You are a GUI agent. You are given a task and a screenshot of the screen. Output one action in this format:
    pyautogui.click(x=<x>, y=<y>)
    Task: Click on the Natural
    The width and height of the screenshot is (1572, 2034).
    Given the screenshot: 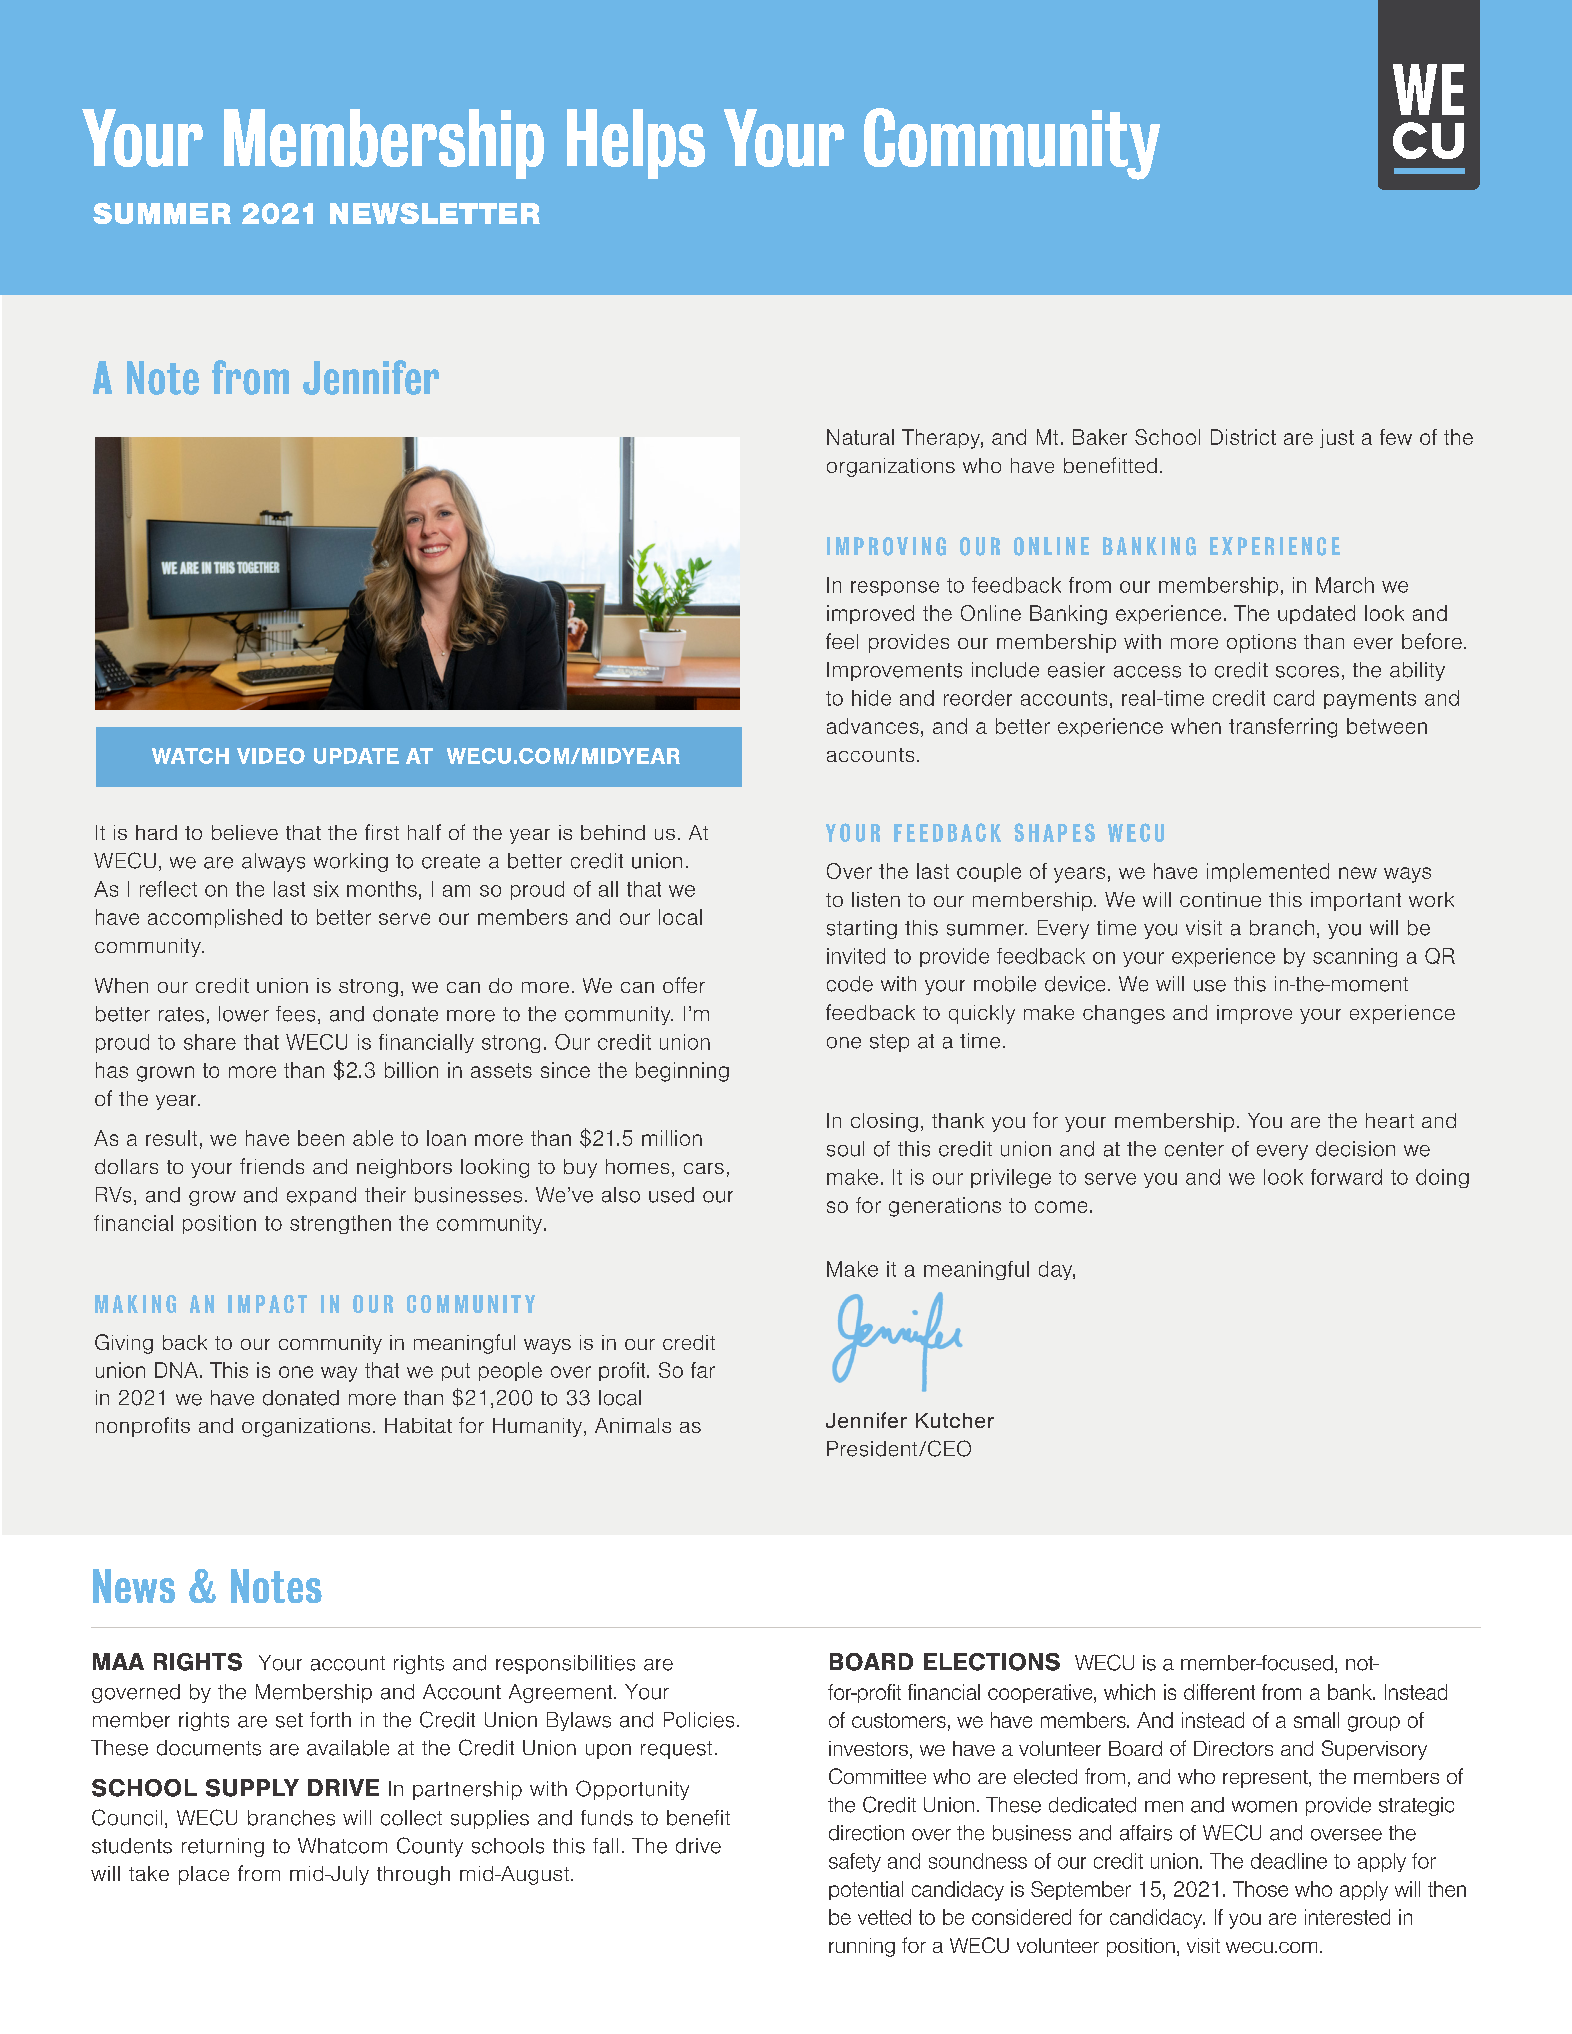 What is the action you would take?
    pyautogui.click(x=860, y=437)
